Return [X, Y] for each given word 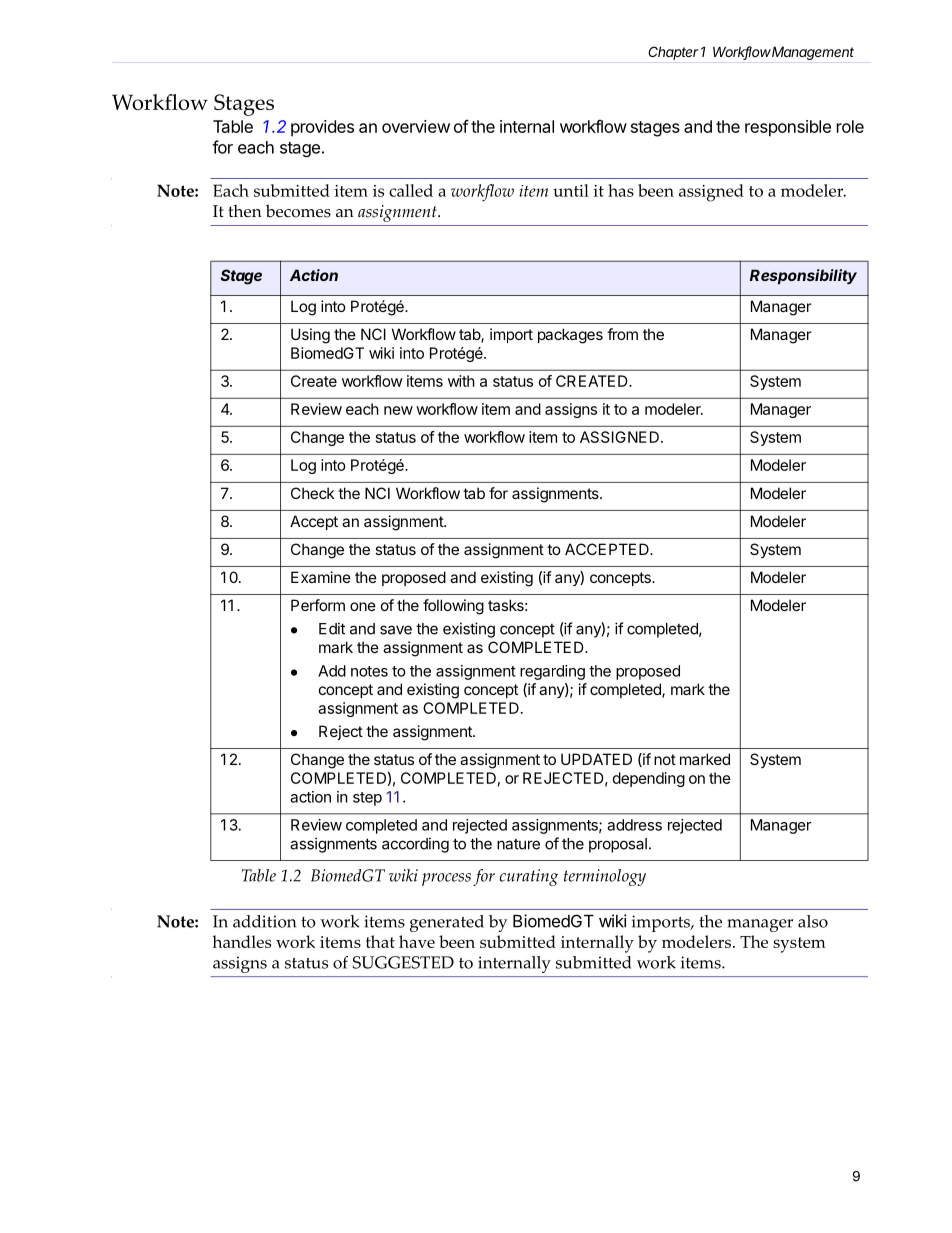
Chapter [673, 53]
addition [264, 921]
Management [812, 53]
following [453, 607]
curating [529, 877]
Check [312, 493]
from [622, 334]
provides [322, 128]
